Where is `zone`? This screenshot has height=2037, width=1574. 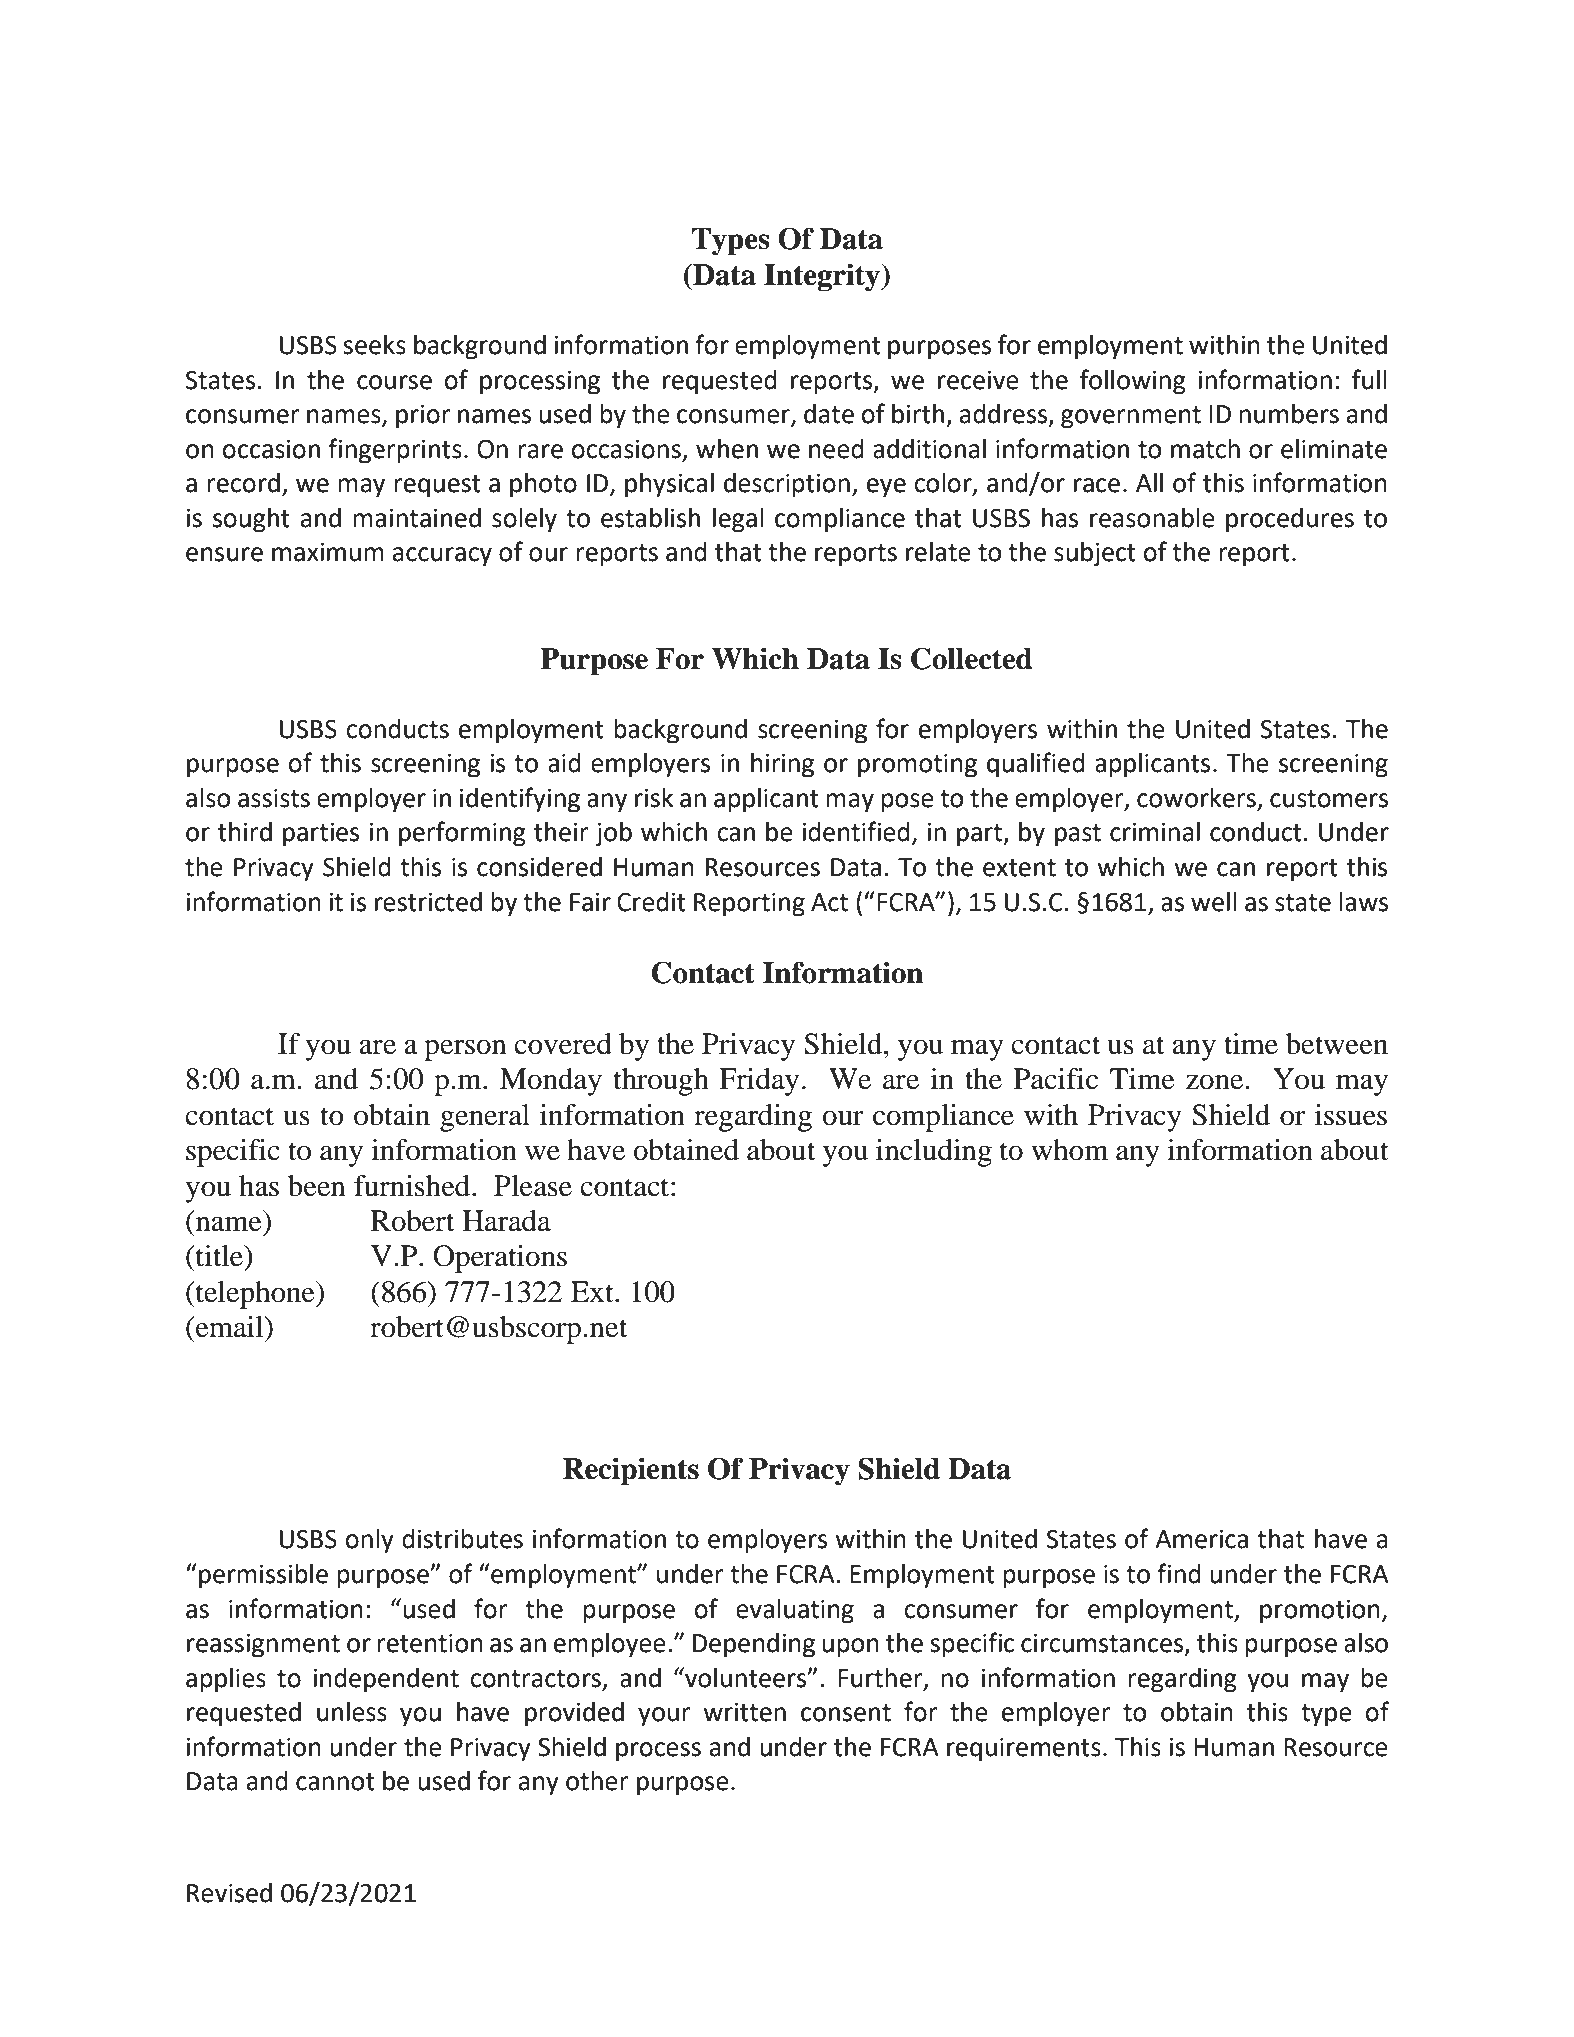
zone is located at coordinates (1216, 1082).
